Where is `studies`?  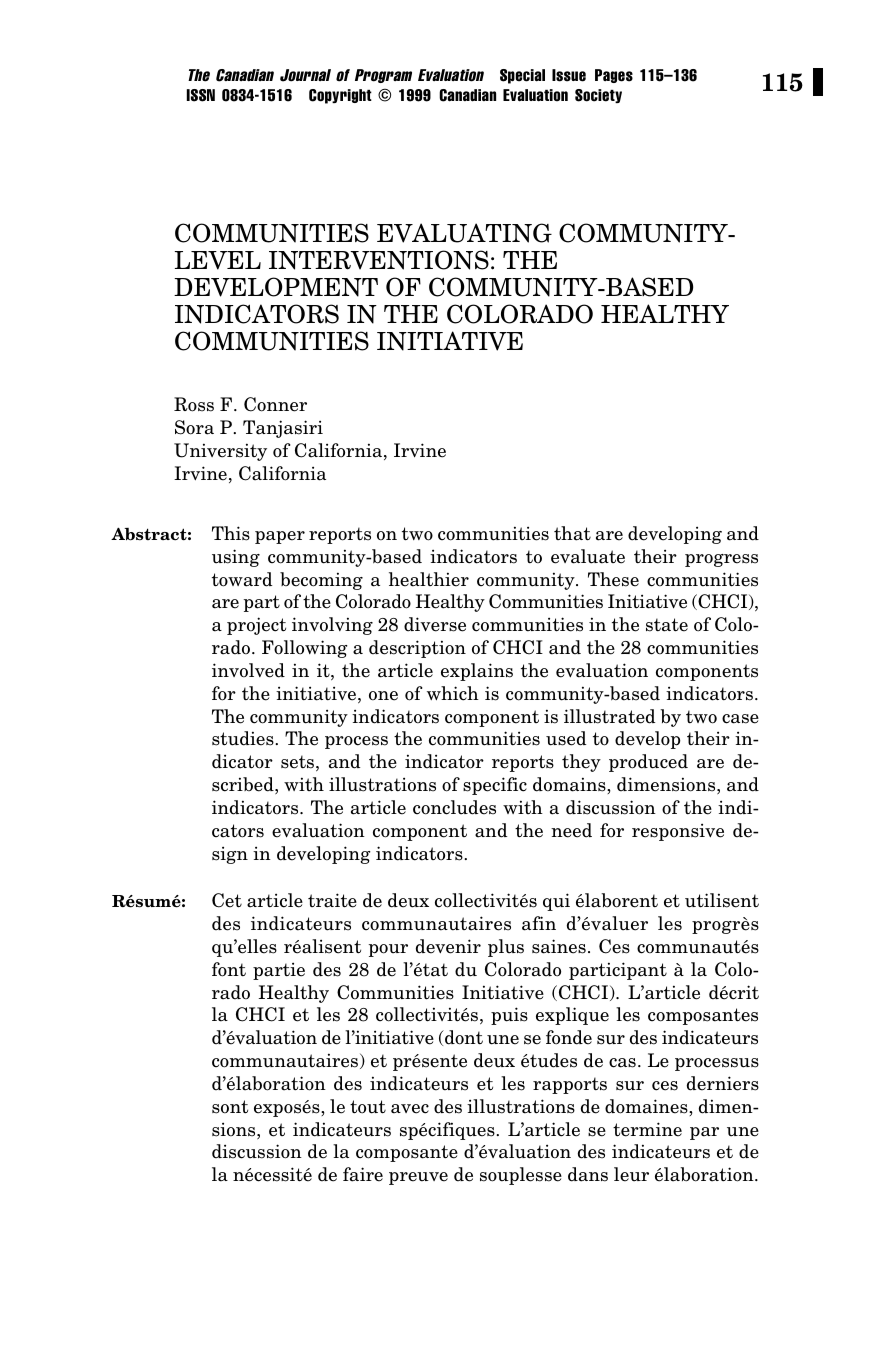 studies is located at coordinates (244, 738).
